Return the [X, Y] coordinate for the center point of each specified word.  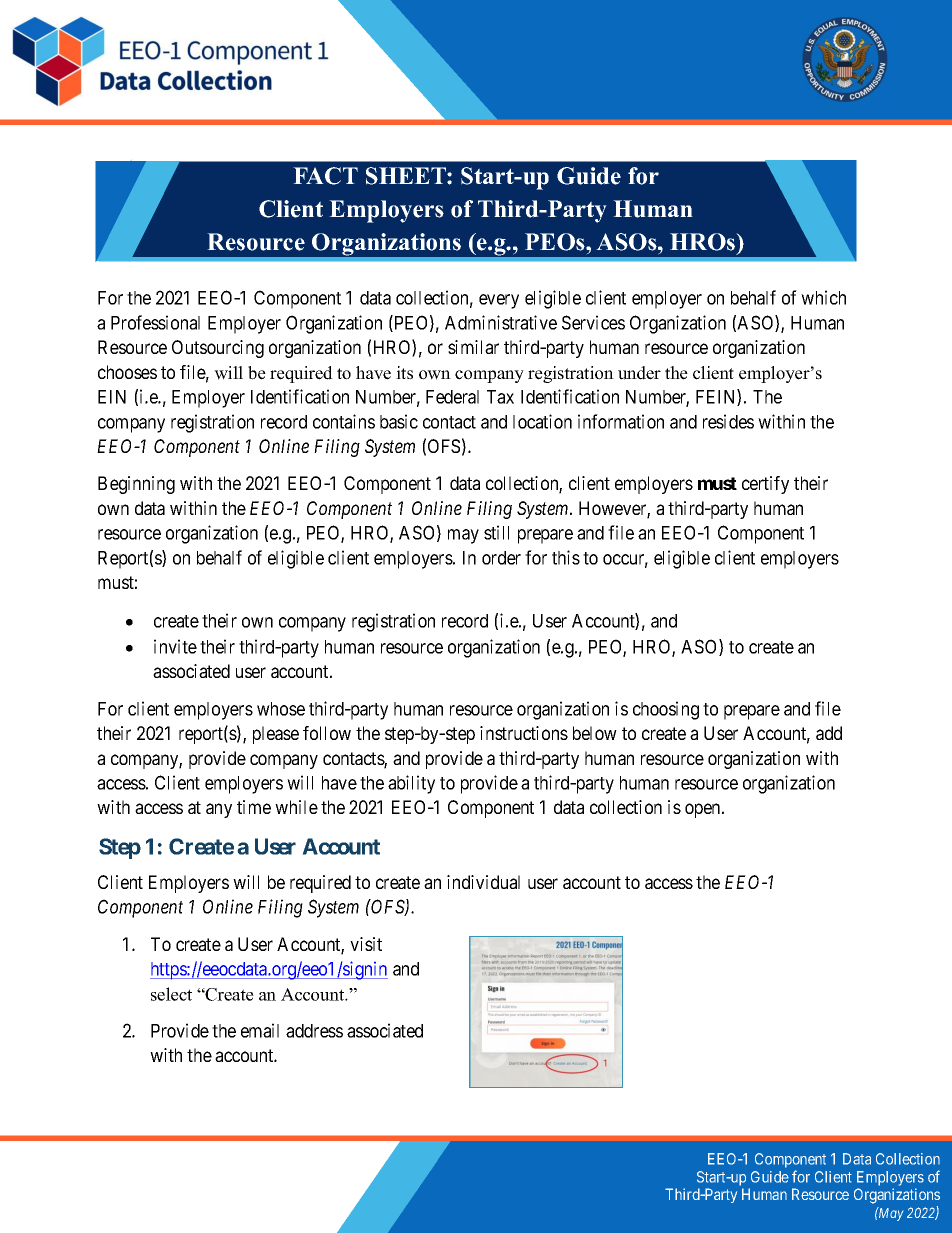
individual [483, 882]
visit [366, 944]
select [171, 994]
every [499, 301]
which [823, 297]
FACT [325, 176]
